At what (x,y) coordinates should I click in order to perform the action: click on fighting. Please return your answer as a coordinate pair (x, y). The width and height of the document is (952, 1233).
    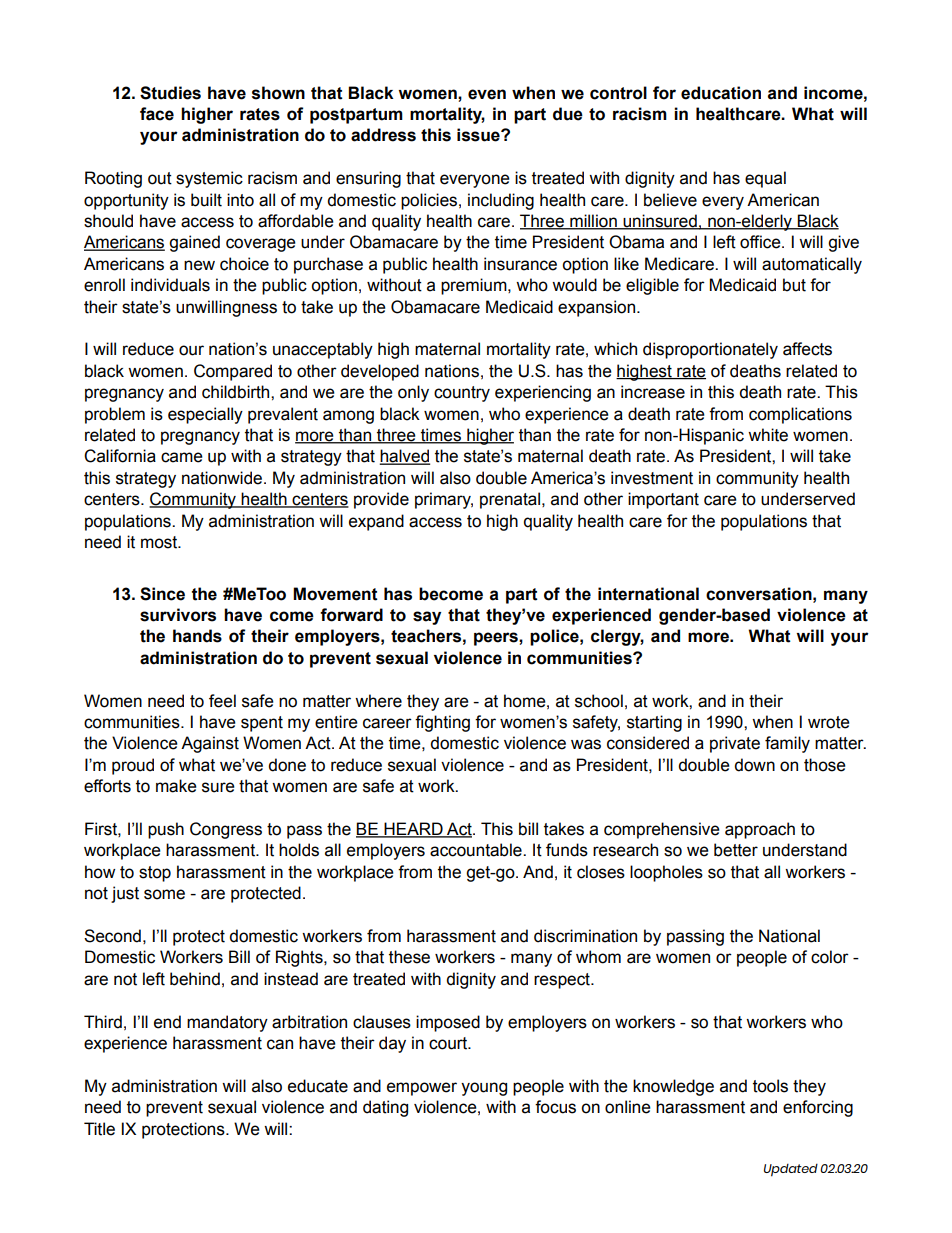
    Looking at the image, I should click on (442, 723).
